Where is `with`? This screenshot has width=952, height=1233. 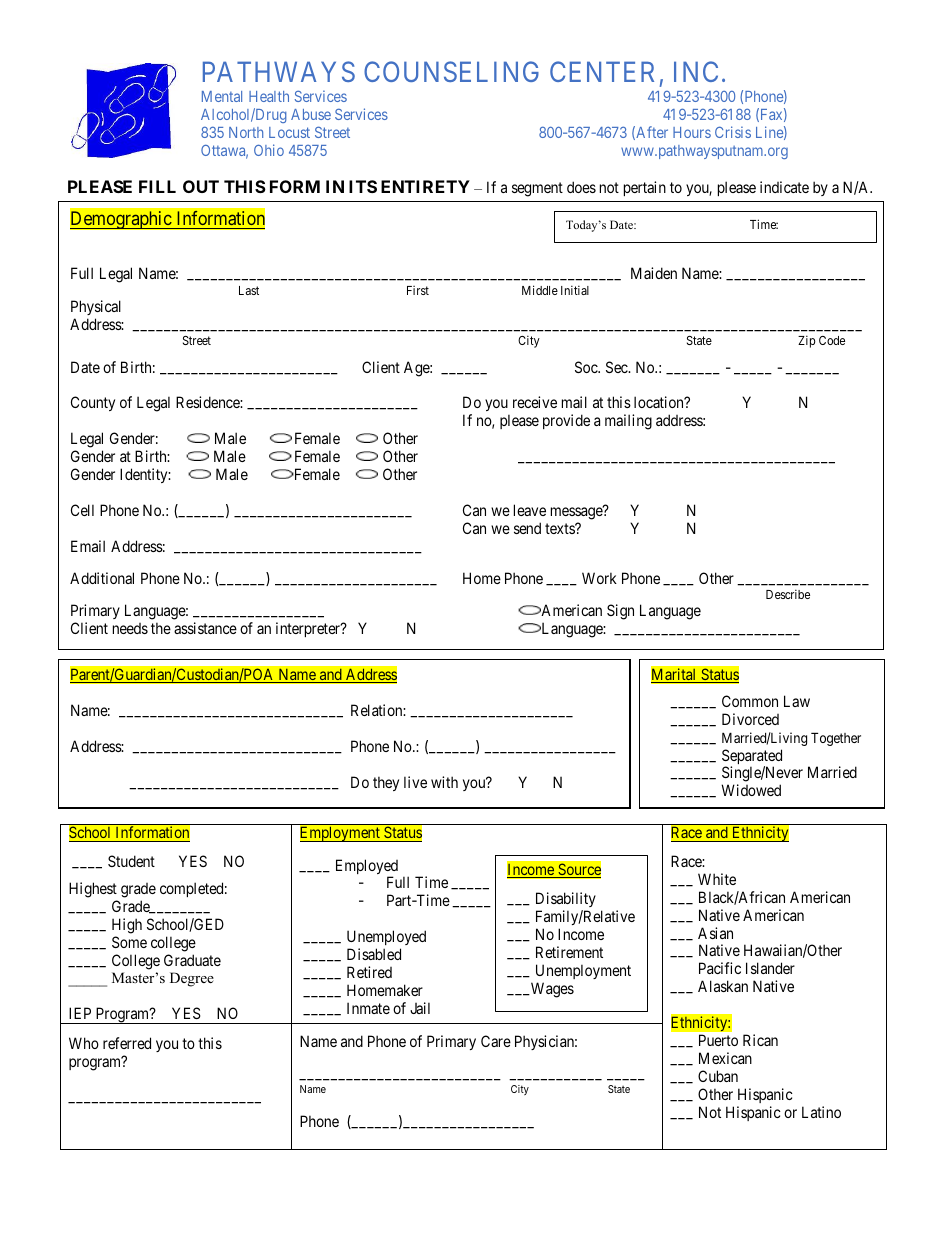 with is located at coordinates (444, 782).
